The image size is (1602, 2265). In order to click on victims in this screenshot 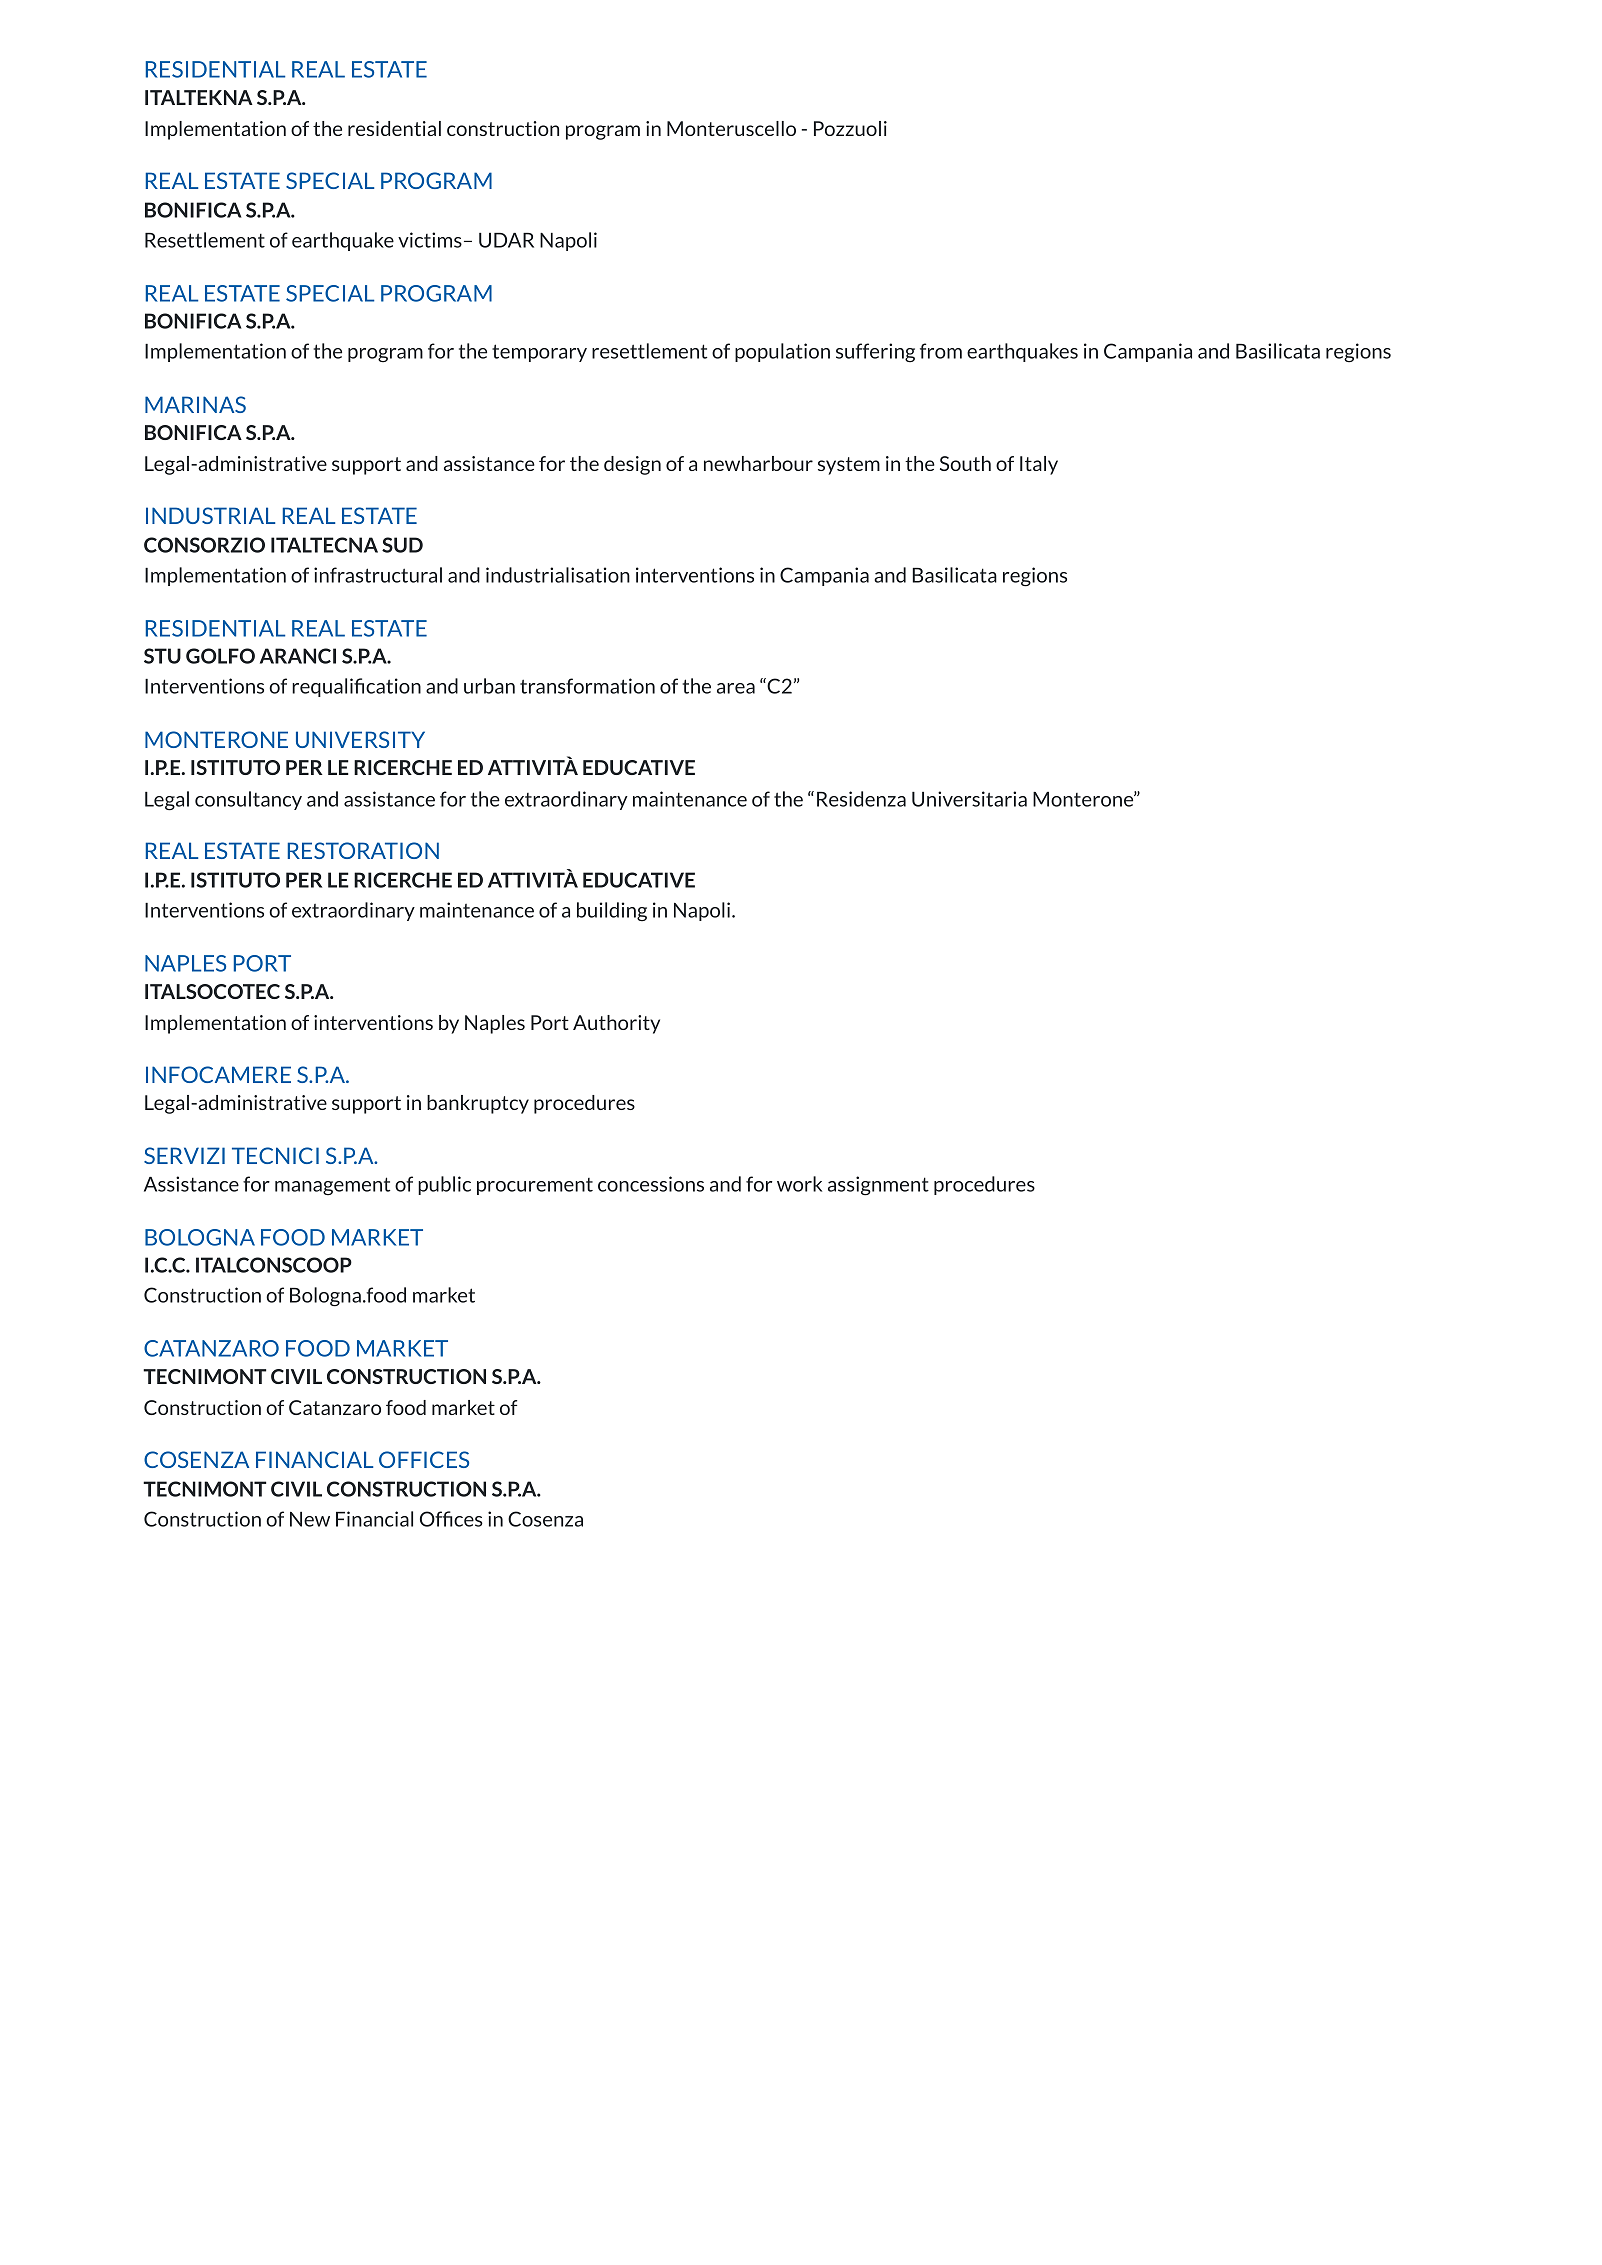, I will do `click(430, 240)`.
